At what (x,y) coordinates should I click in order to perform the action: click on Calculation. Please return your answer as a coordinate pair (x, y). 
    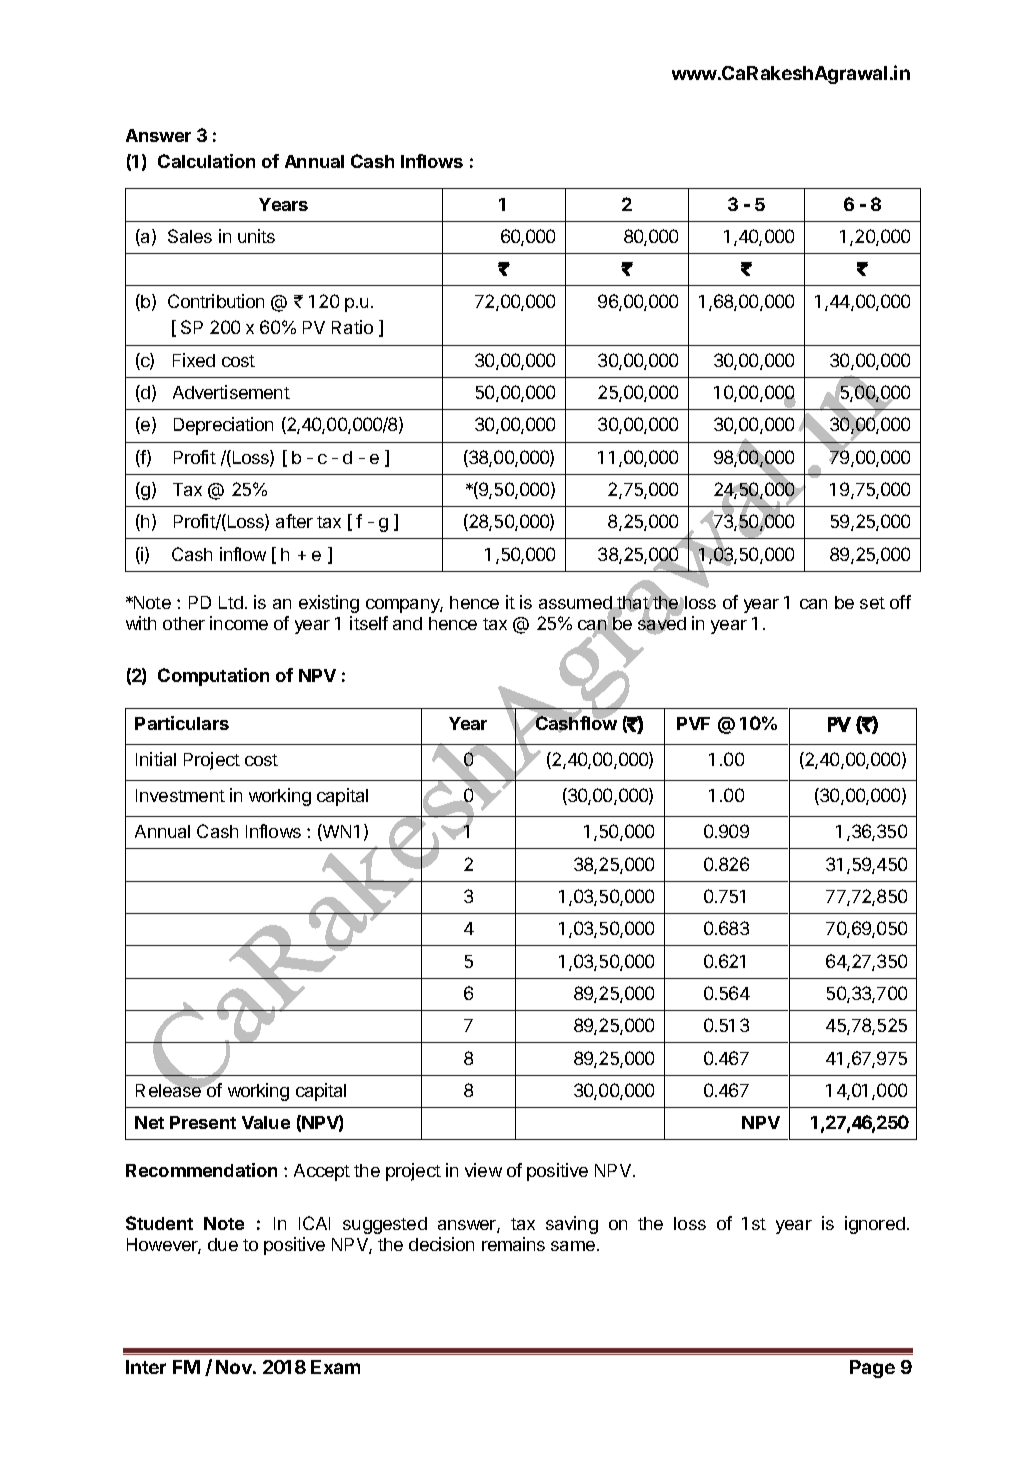
    Looking at the image, I should click on (206, 161).
